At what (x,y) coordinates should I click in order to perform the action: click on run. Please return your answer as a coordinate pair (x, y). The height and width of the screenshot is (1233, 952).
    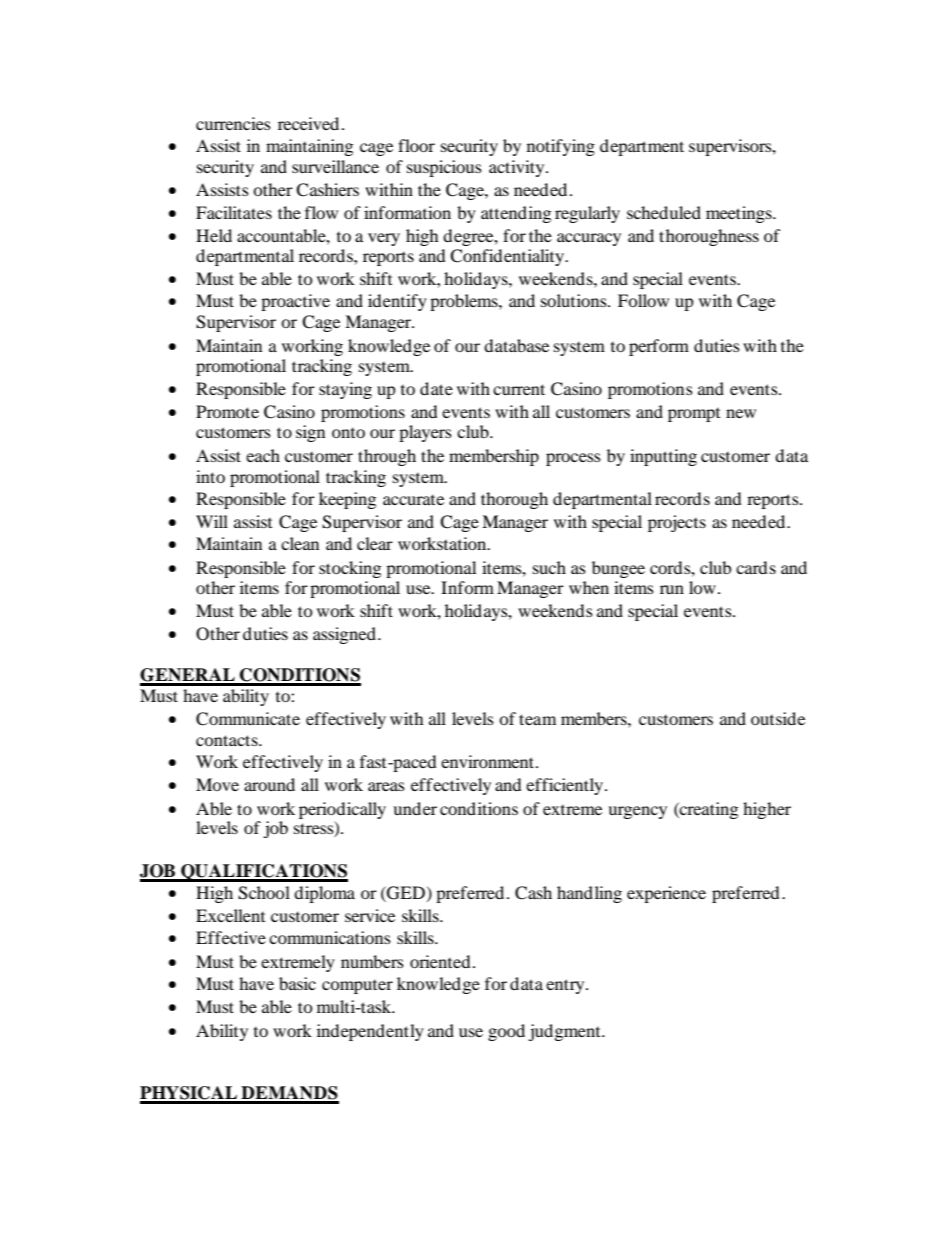
    Looking at the image, I should click on (672, 589).
